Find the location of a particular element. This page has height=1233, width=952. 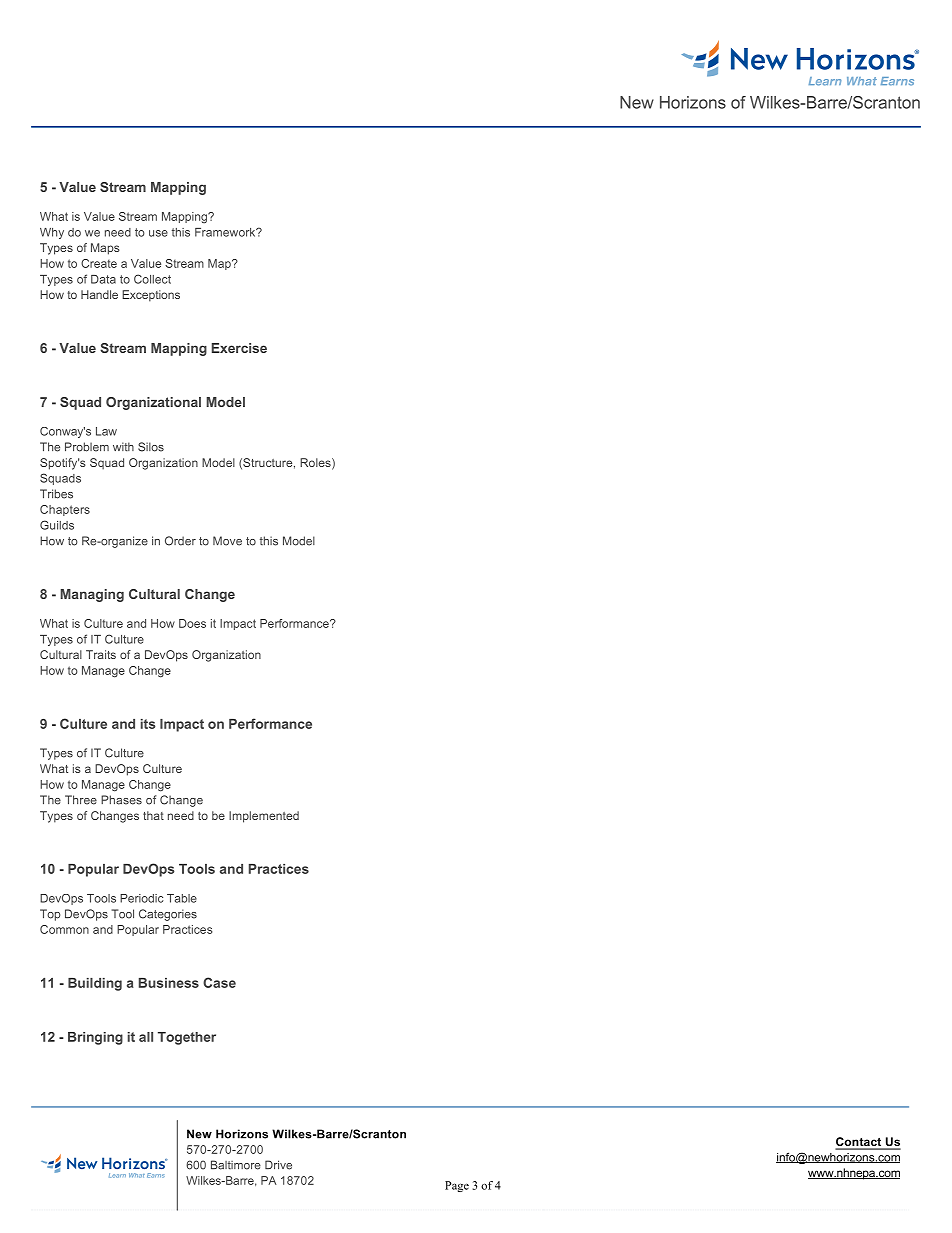

Baltimore is located at coordinates (236, 1165).
